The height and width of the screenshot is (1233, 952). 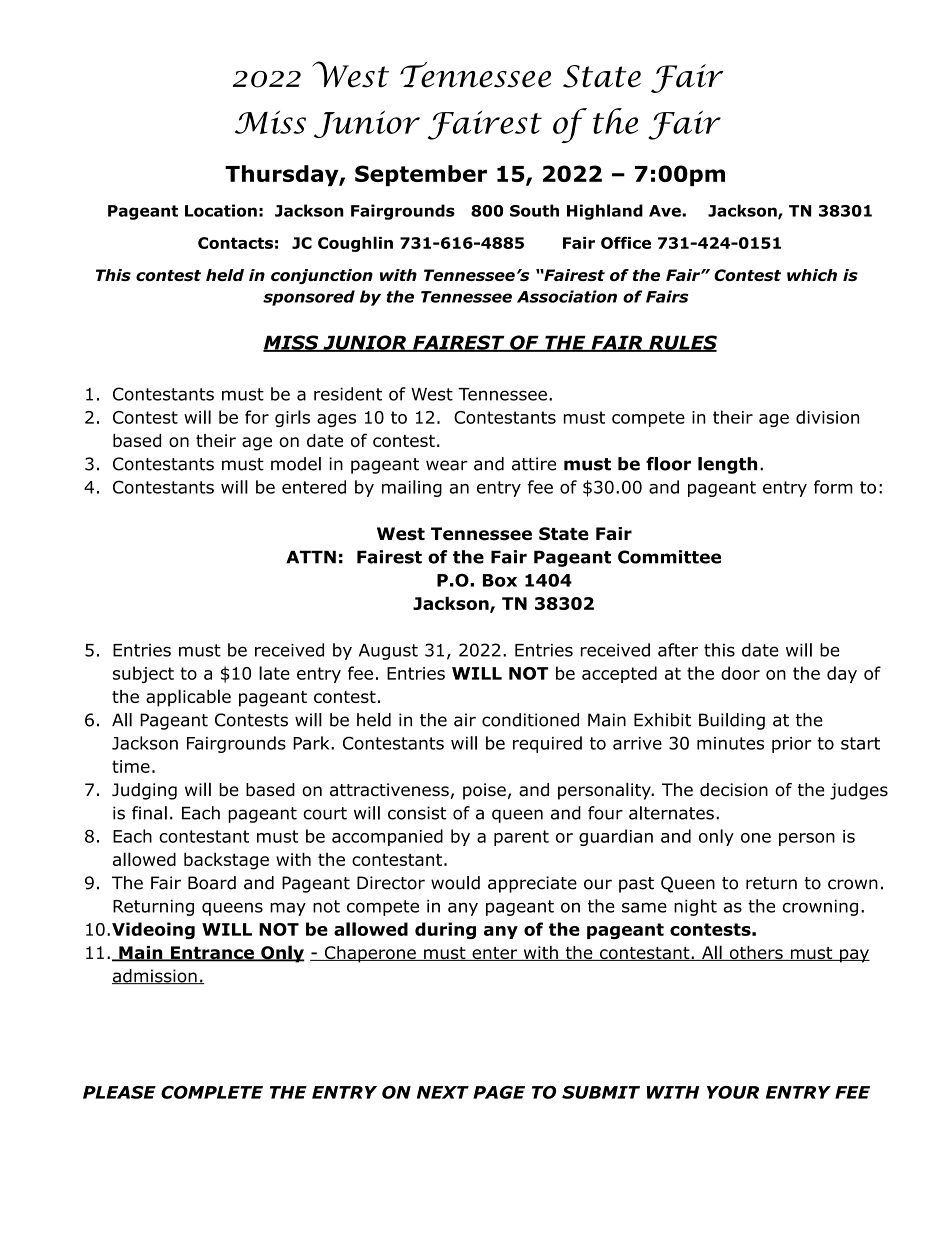 What do you see at coordinates (666, 211) in the screenshot?
I see `Ave` at bounding box center [666, 211].
